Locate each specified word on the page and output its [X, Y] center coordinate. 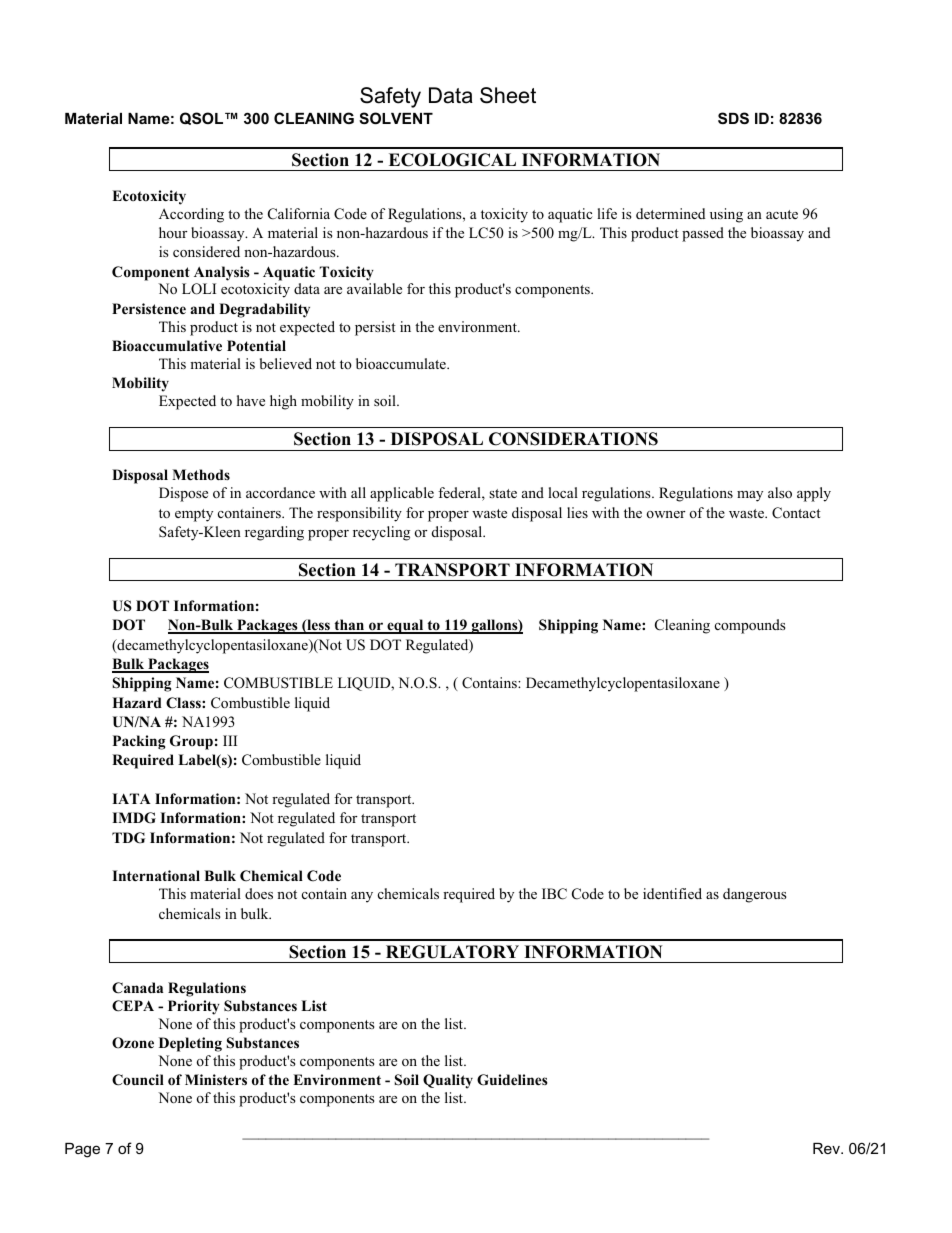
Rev [827, 1148]
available [374, 288]
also [780, 492]
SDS [733, 118]
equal [405, 626]
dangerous [755, 895]
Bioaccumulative [167, 346]
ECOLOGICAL [452, 160]
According [191, 215]
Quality [448, 1081]
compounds [750, 626]
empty [194, 515]
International [156, 876]
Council [138, 1080]
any [362, 897]
